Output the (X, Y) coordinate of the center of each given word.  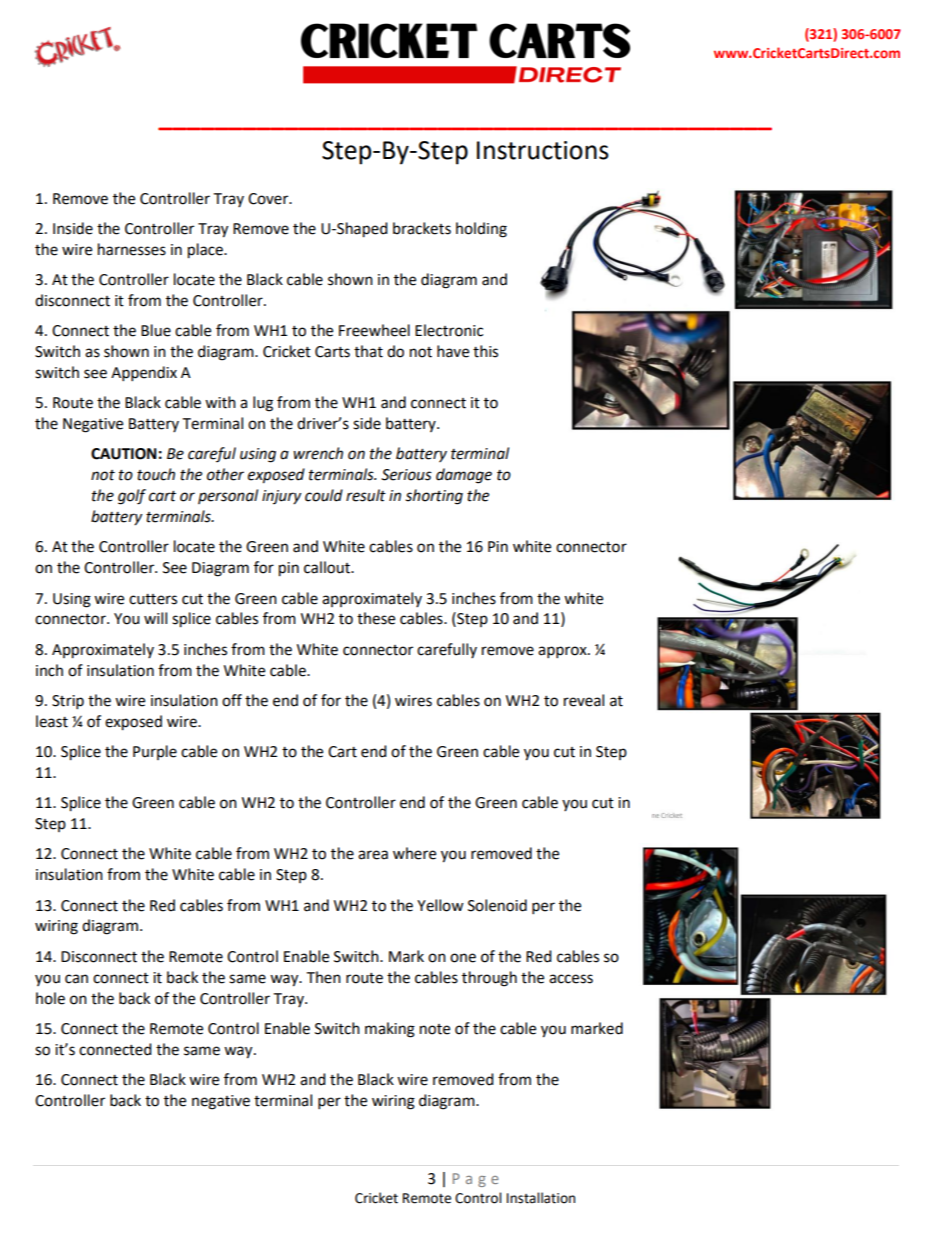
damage (464, 476)
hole (50, 998)
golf (132, 497)
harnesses (132, 249)
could (324, 495)
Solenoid (497, 905)
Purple (155, 752)
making (390, 1030)
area (373, 855)
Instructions (543, 150)
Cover (269, 199)
